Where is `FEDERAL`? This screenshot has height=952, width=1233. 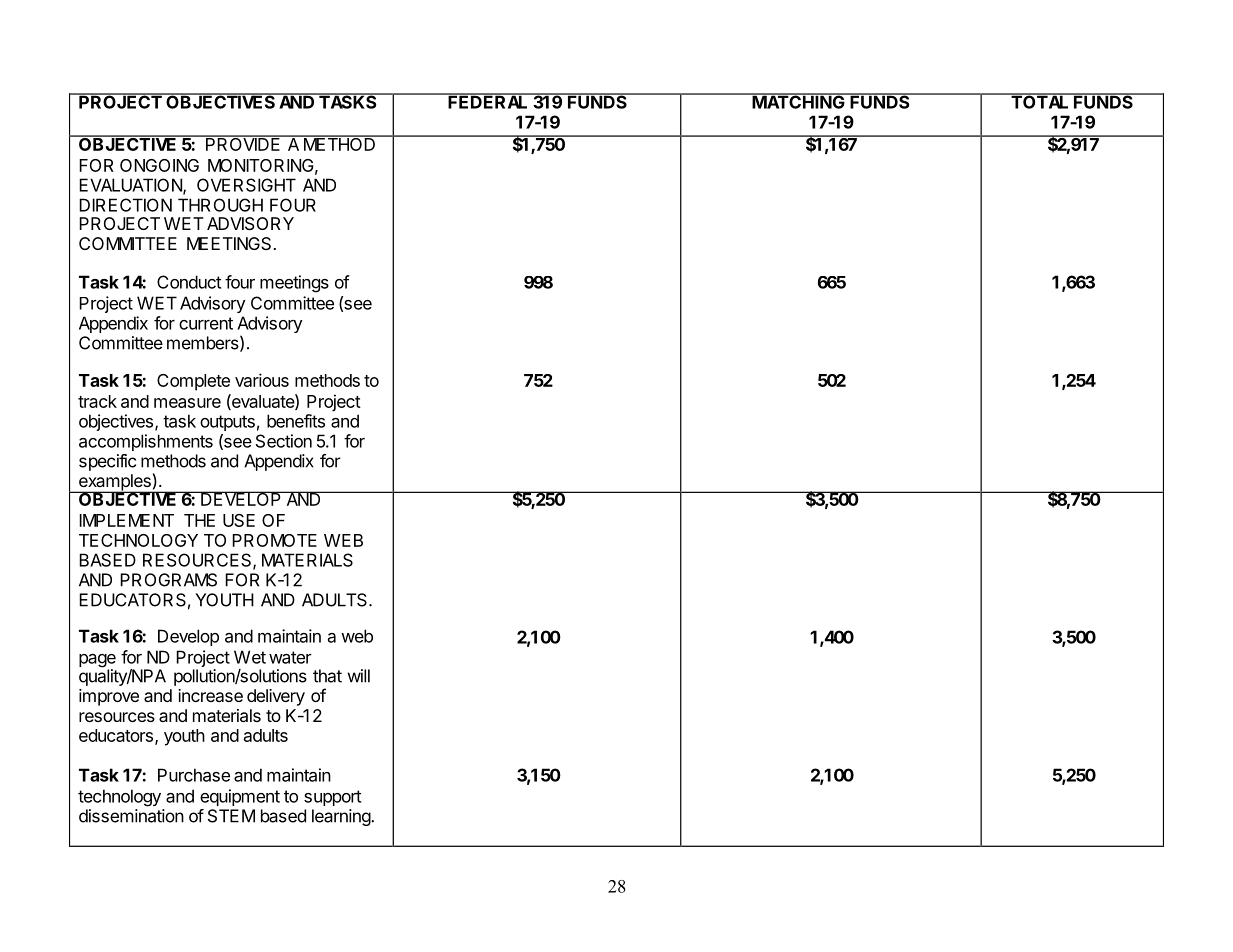 FEDERAL is located at coordinates (488, 101).
